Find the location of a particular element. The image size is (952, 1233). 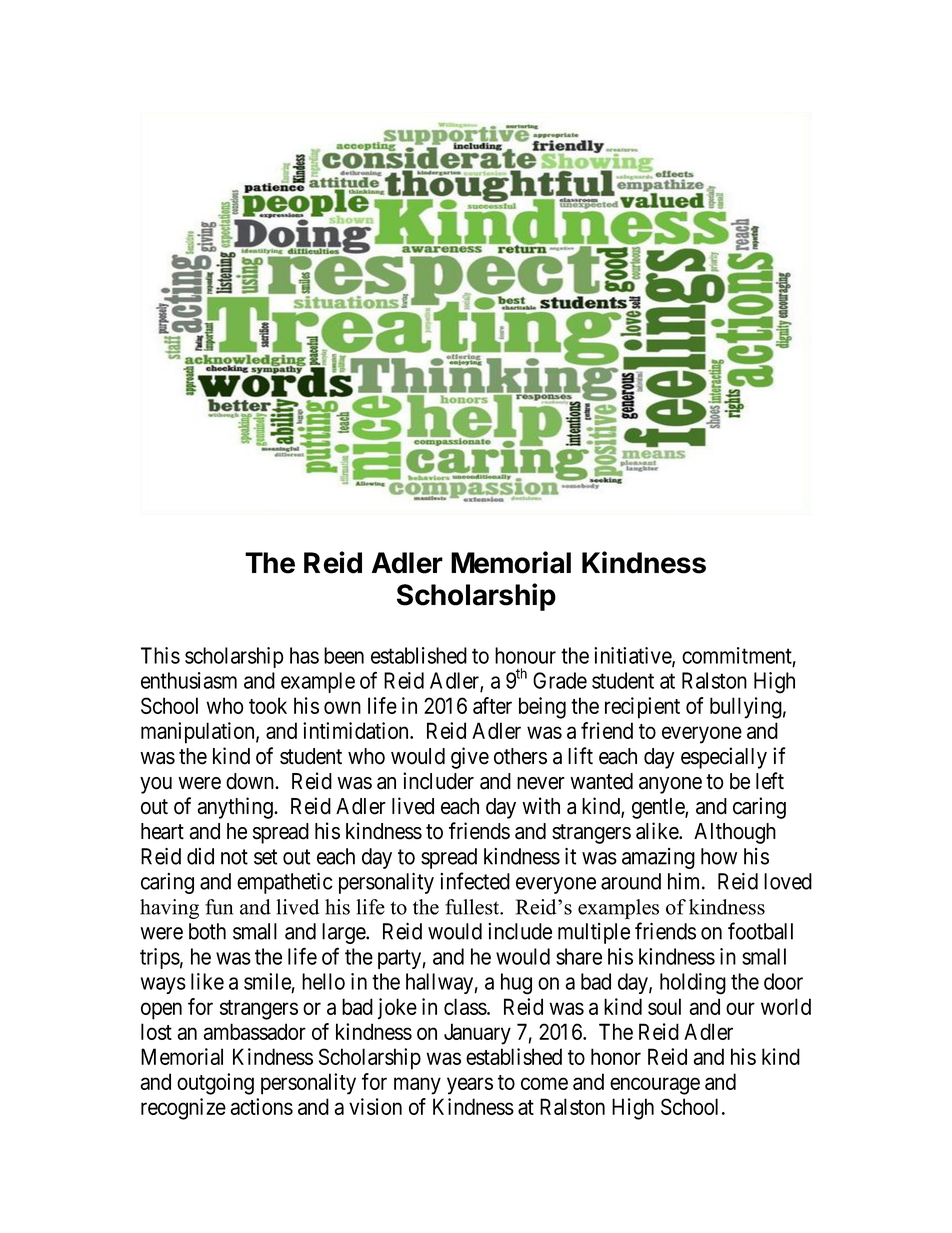

enthusiasm is located at coordinates (189, 680).
